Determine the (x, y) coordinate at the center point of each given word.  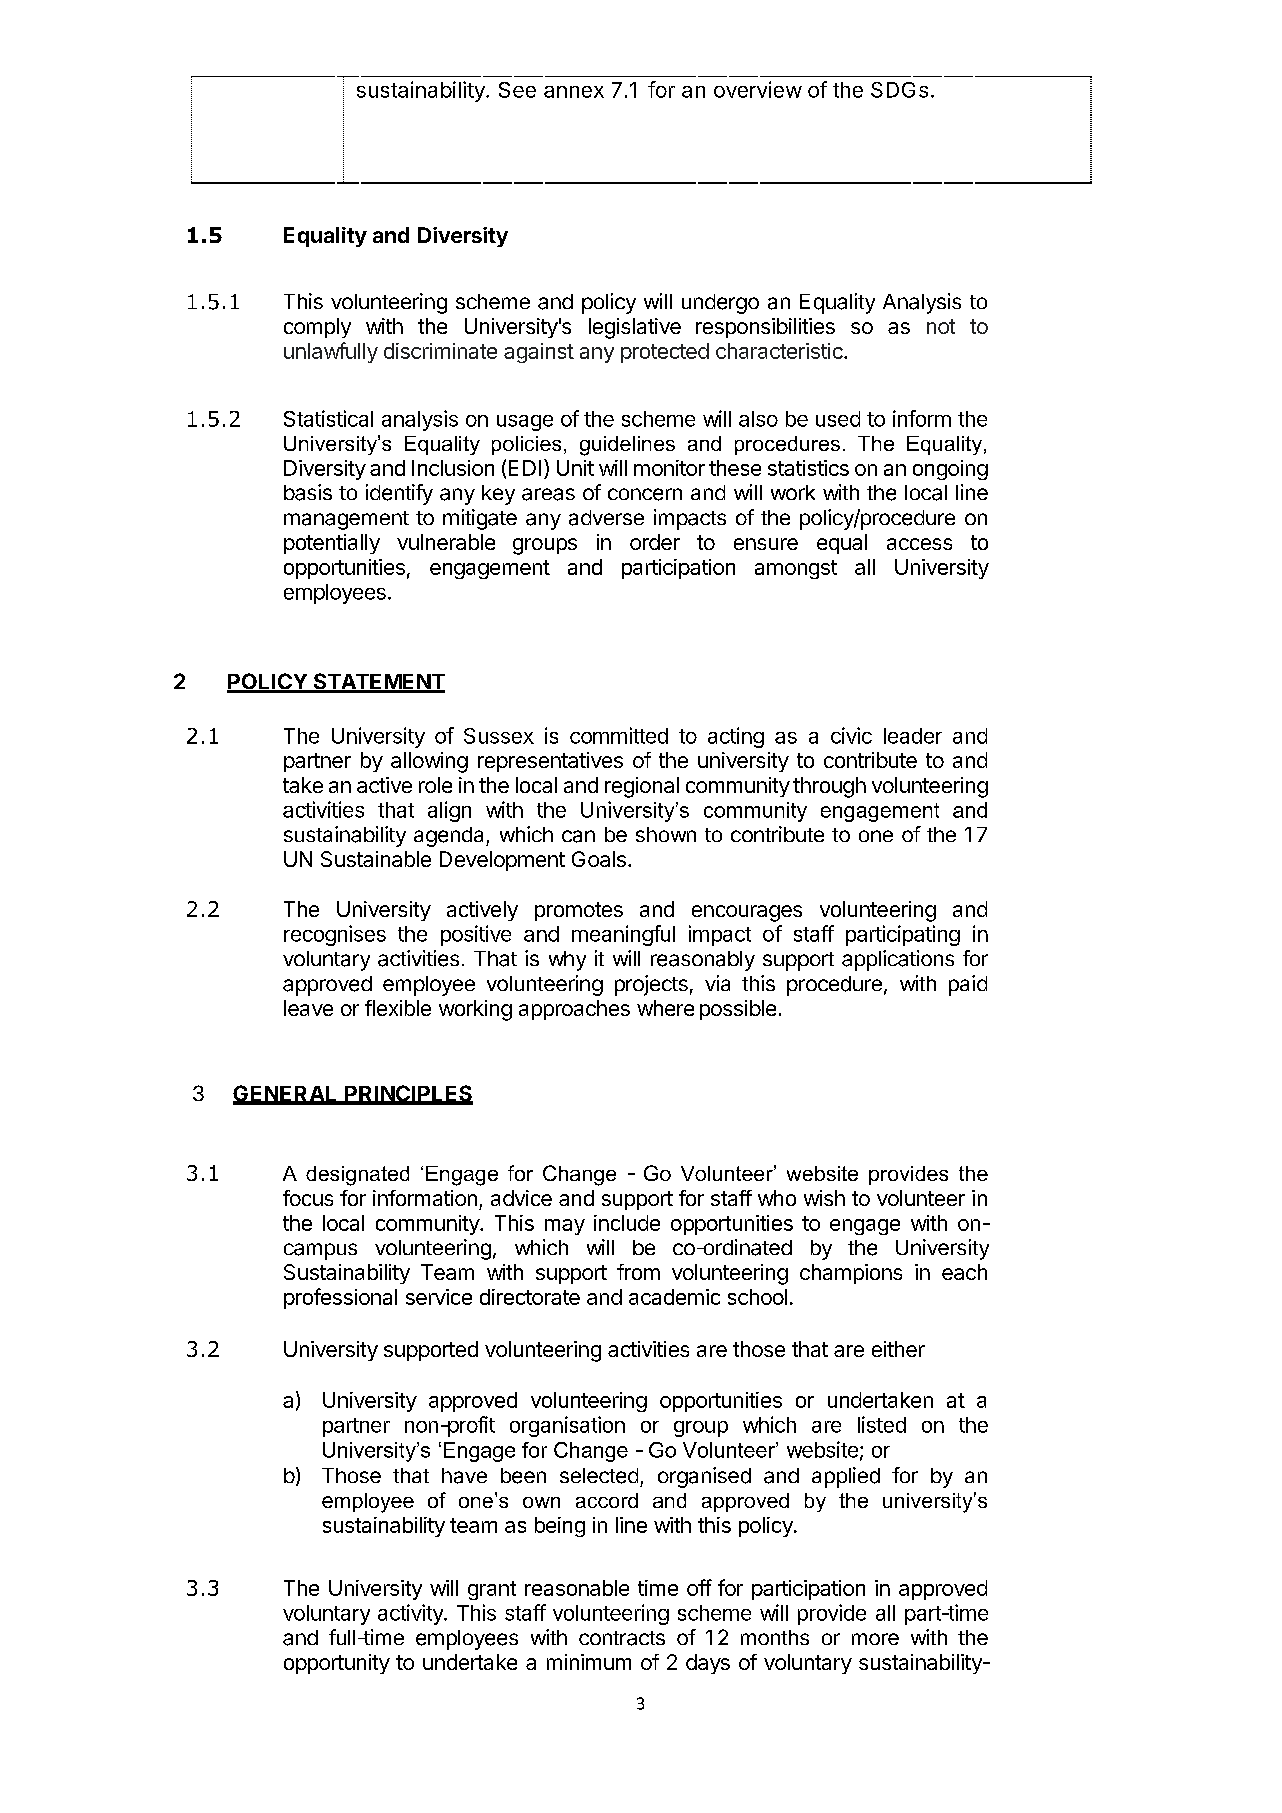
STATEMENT (378, 682)
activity (411, 1614)
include (627, 1223)
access (919, 544)
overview (758, 89)
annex (574, 92)
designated (357, 1176)
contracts (622, 1638)
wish (824, 1198)
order (655, 542)
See (517, 90)
